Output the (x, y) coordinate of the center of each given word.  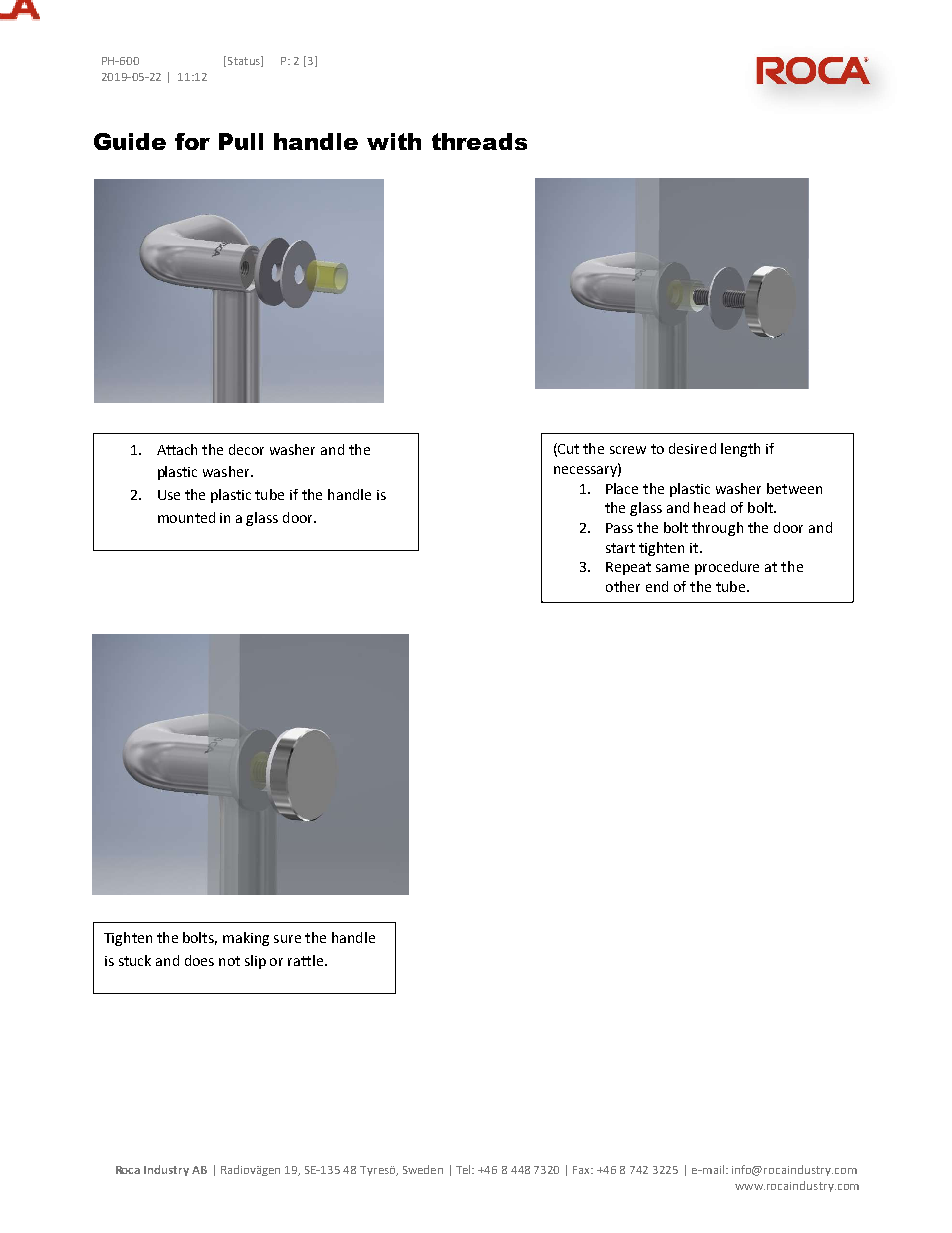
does (199, 960)
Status (243, 61)
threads (479, 141)
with (394, 141)
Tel (465, 1169)
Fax (583, 1170)
